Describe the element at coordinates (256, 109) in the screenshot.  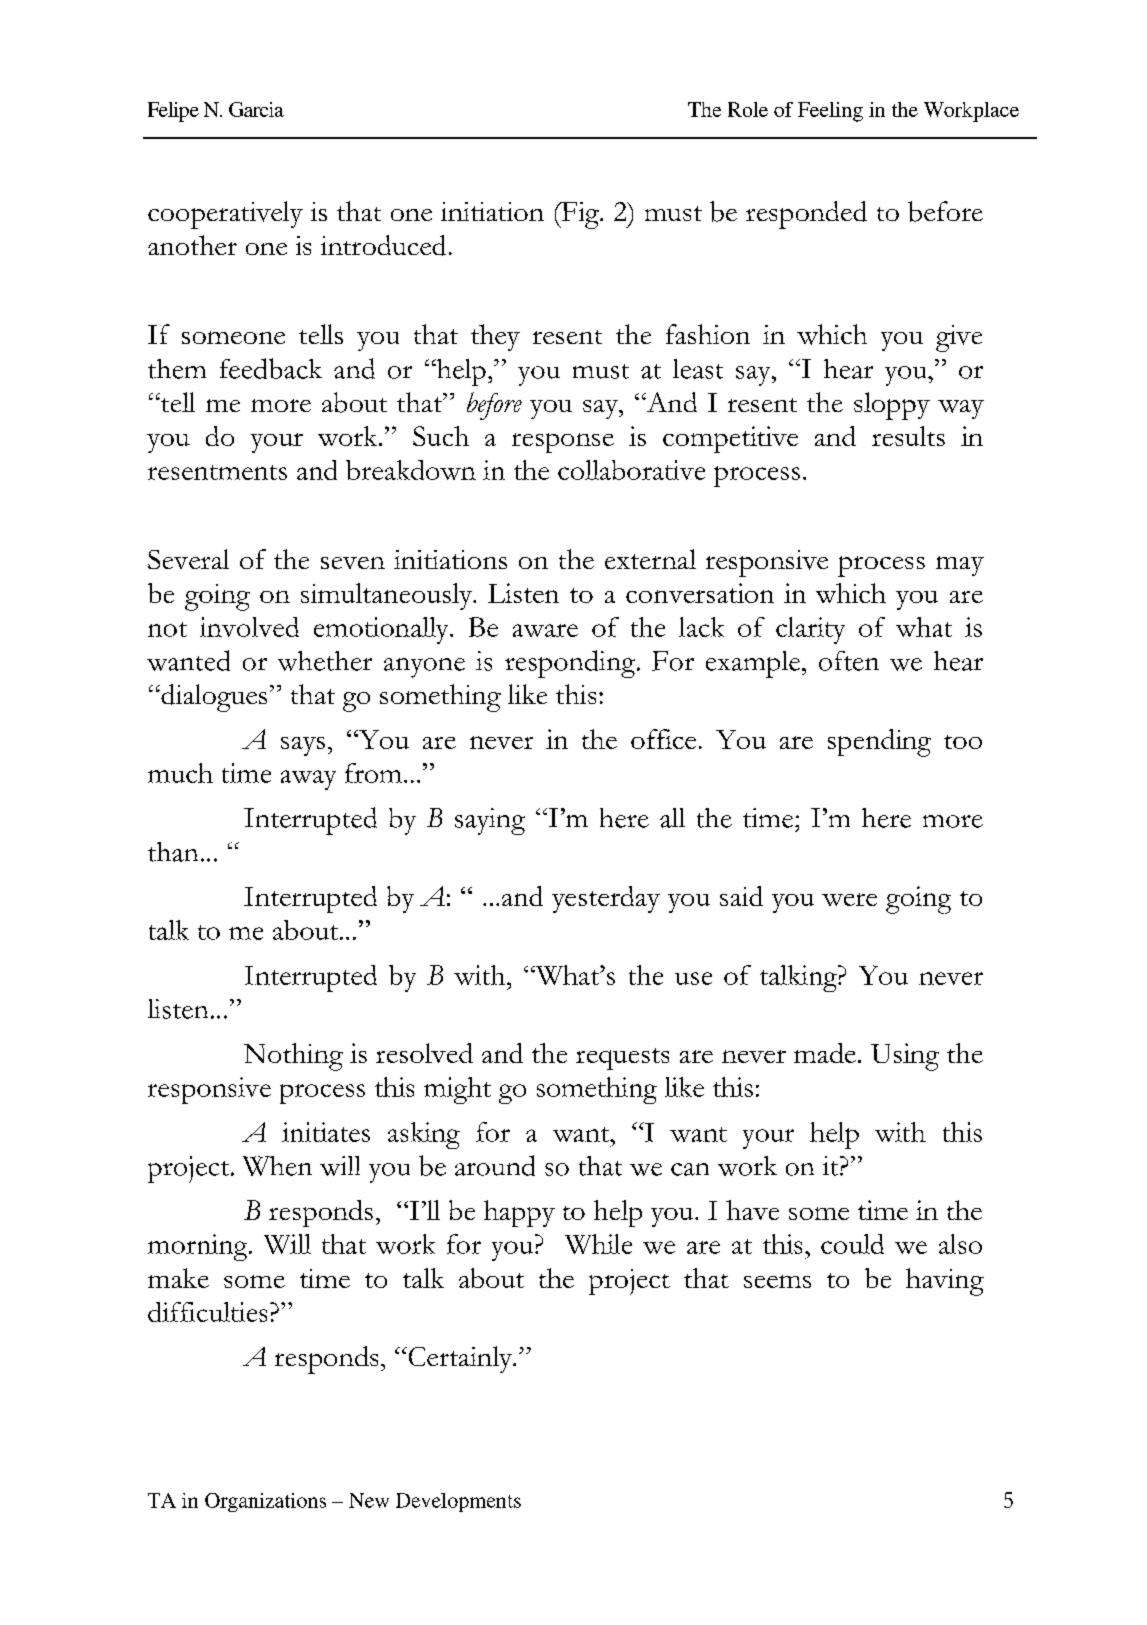
I see `Garcia` at that location.
